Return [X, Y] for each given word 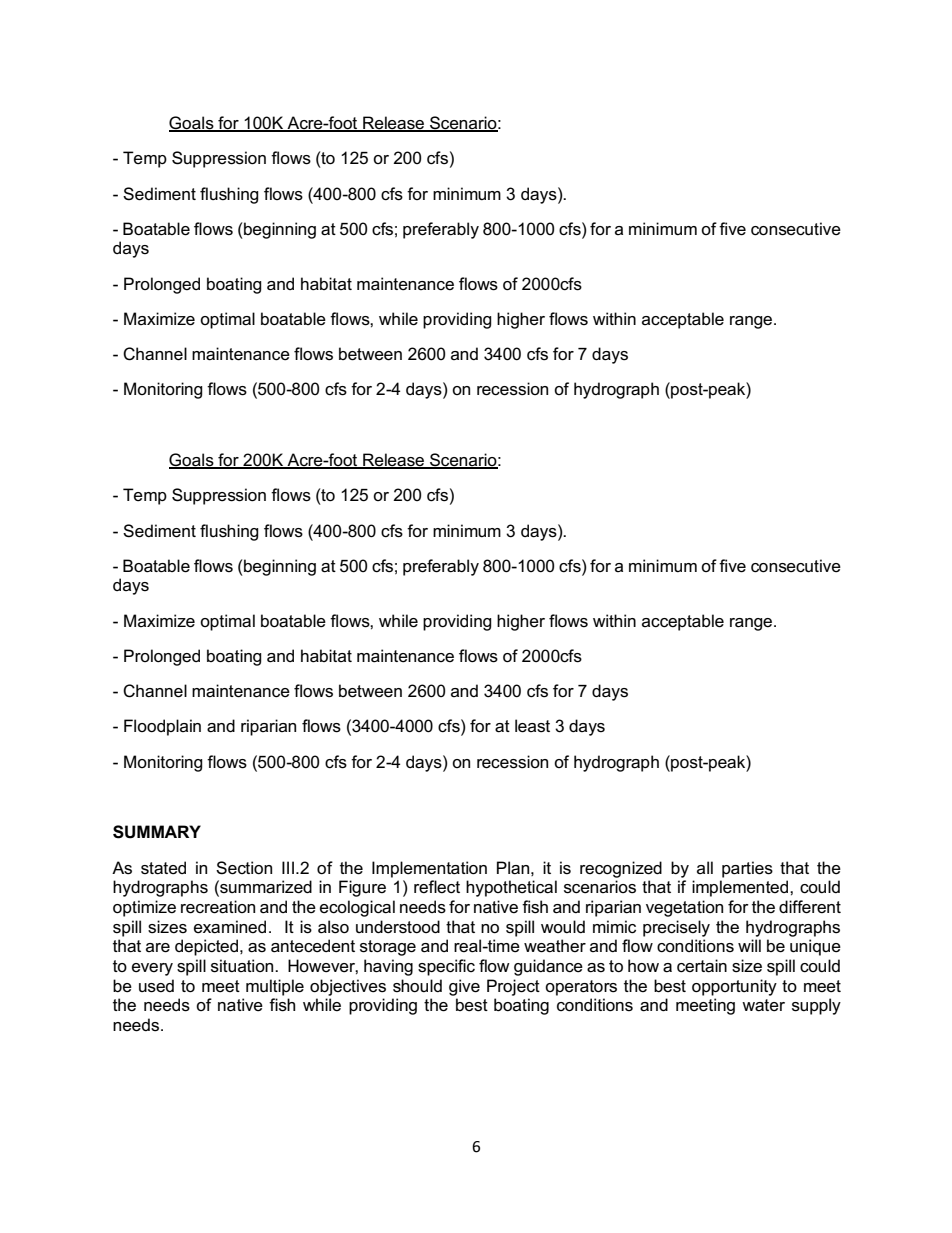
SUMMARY [157, 832]
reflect [437, 887]
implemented [741, 888]
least [532, 726]
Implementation [429, 869]
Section [244, 868]
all [705, 867]
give [464, 987]
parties [747, 869]
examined [230, 927]
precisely [676, 928]
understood [398, 927]
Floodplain [162, 727]
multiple [275, 987]
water [763, 1005]
